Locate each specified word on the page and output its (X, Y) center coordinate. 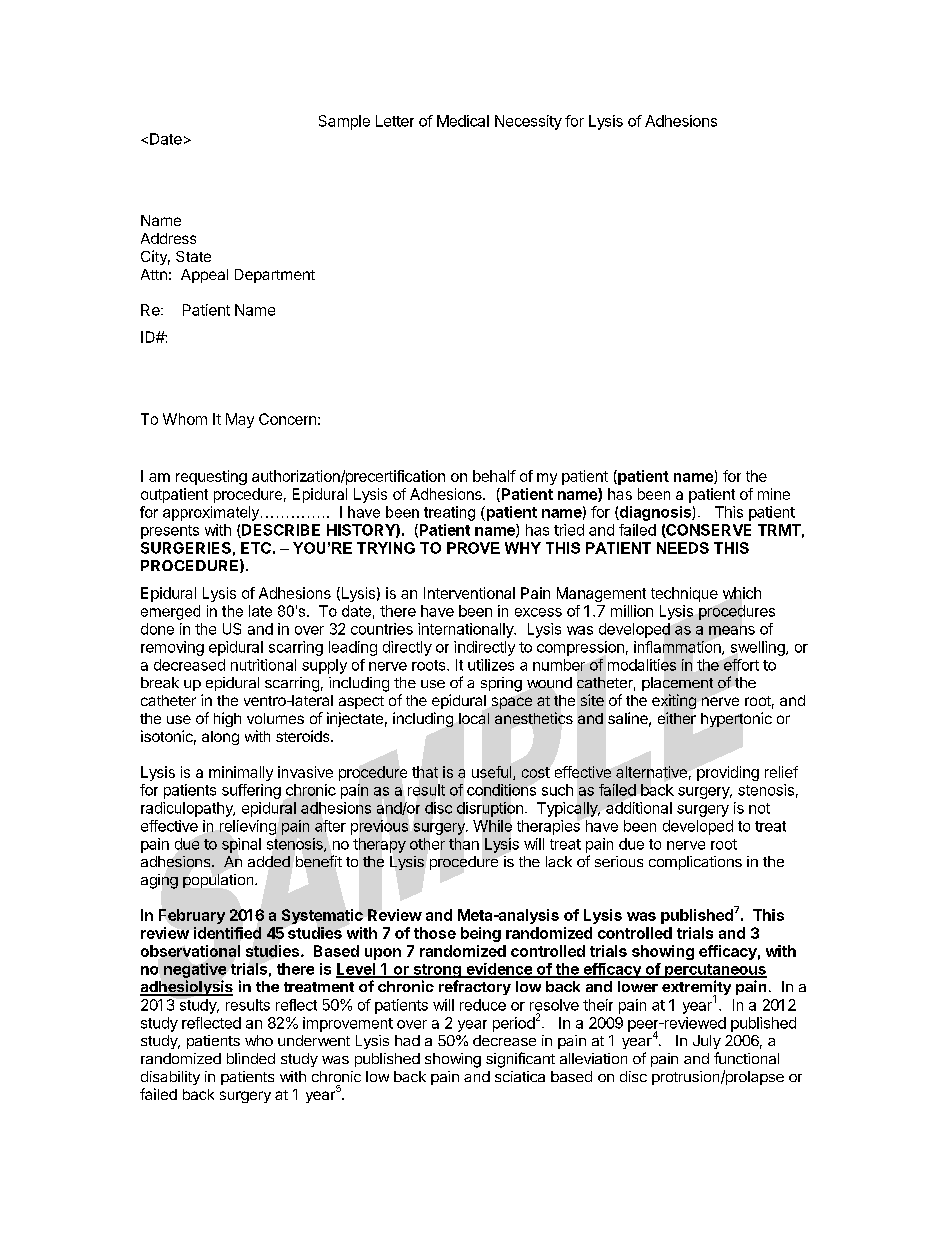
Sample (344, 122)
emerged (170, 612)
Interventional (469, 593)
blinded (251, 1058)
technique (684, 594)
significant (520, 1060)
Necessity (528, 122)
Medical (463, 121)
